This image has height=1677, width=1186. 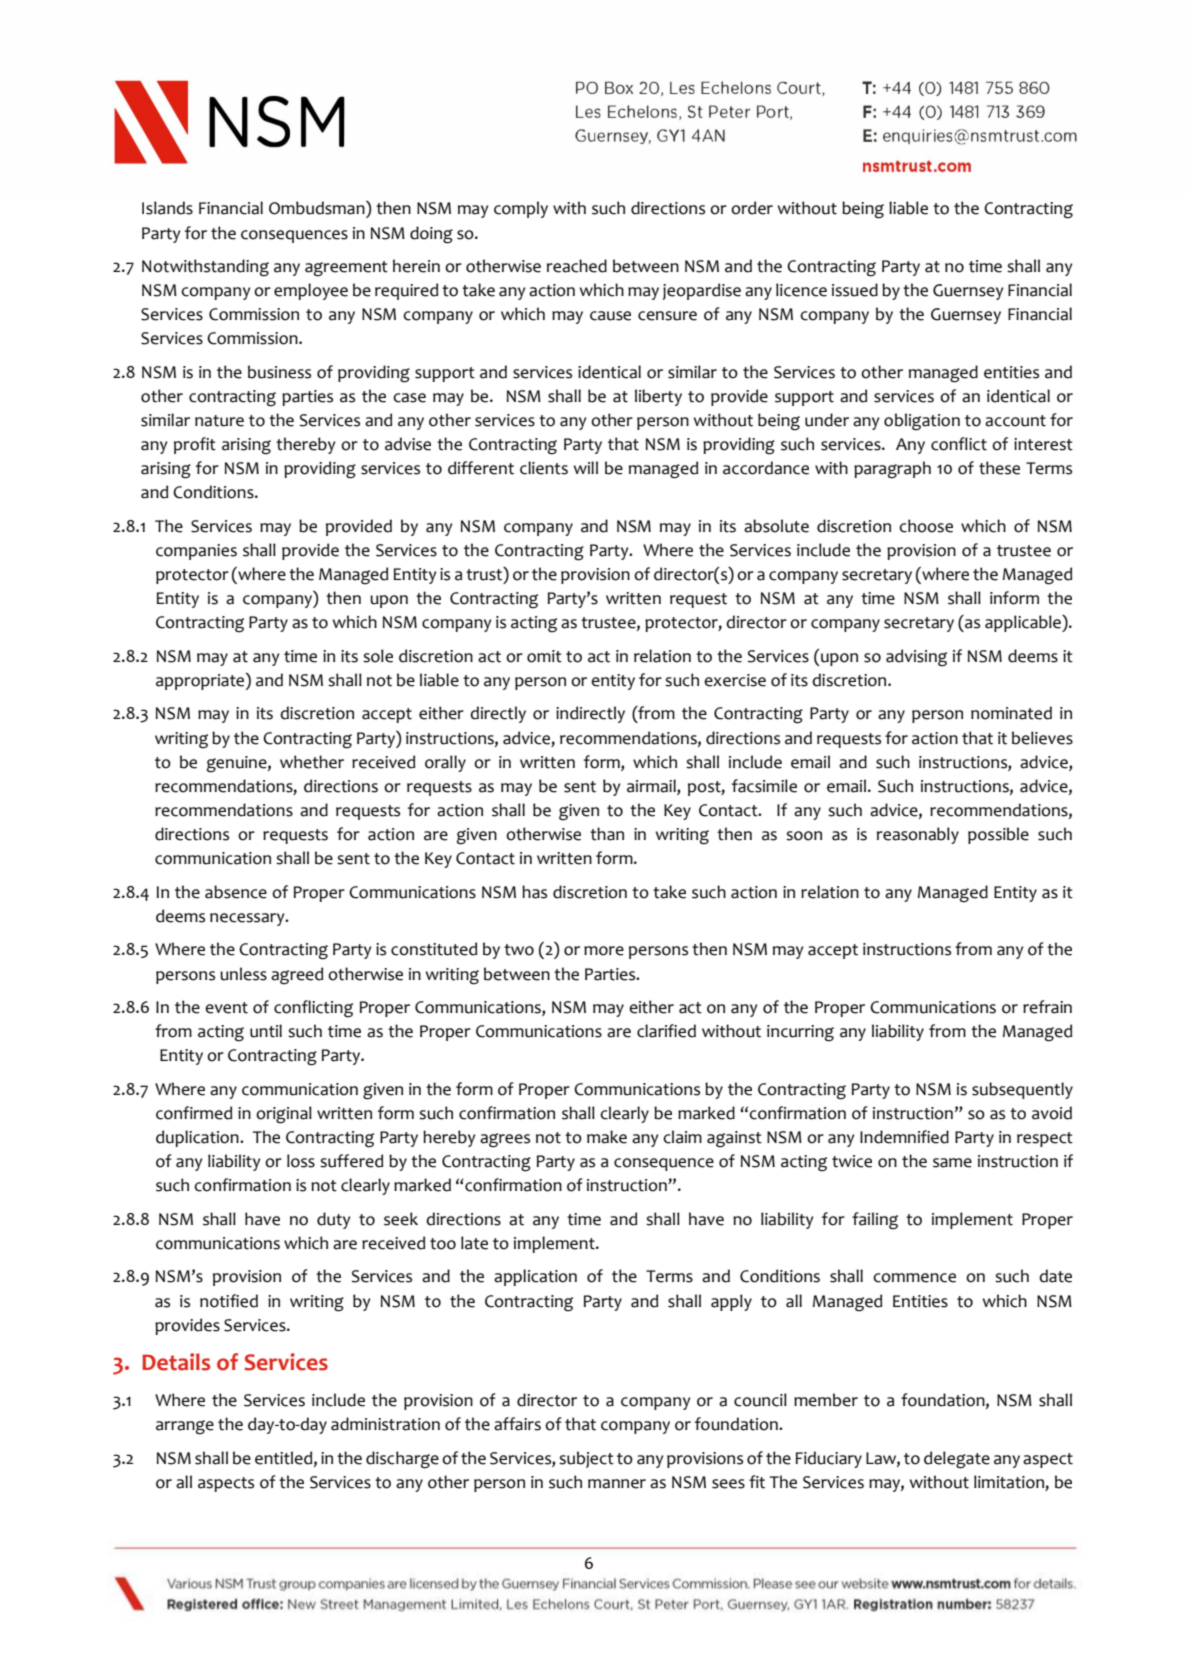 What do you see at coordinates (666, 1031) in the image?
I see `clarified` at bounding box center [666, 1031].
